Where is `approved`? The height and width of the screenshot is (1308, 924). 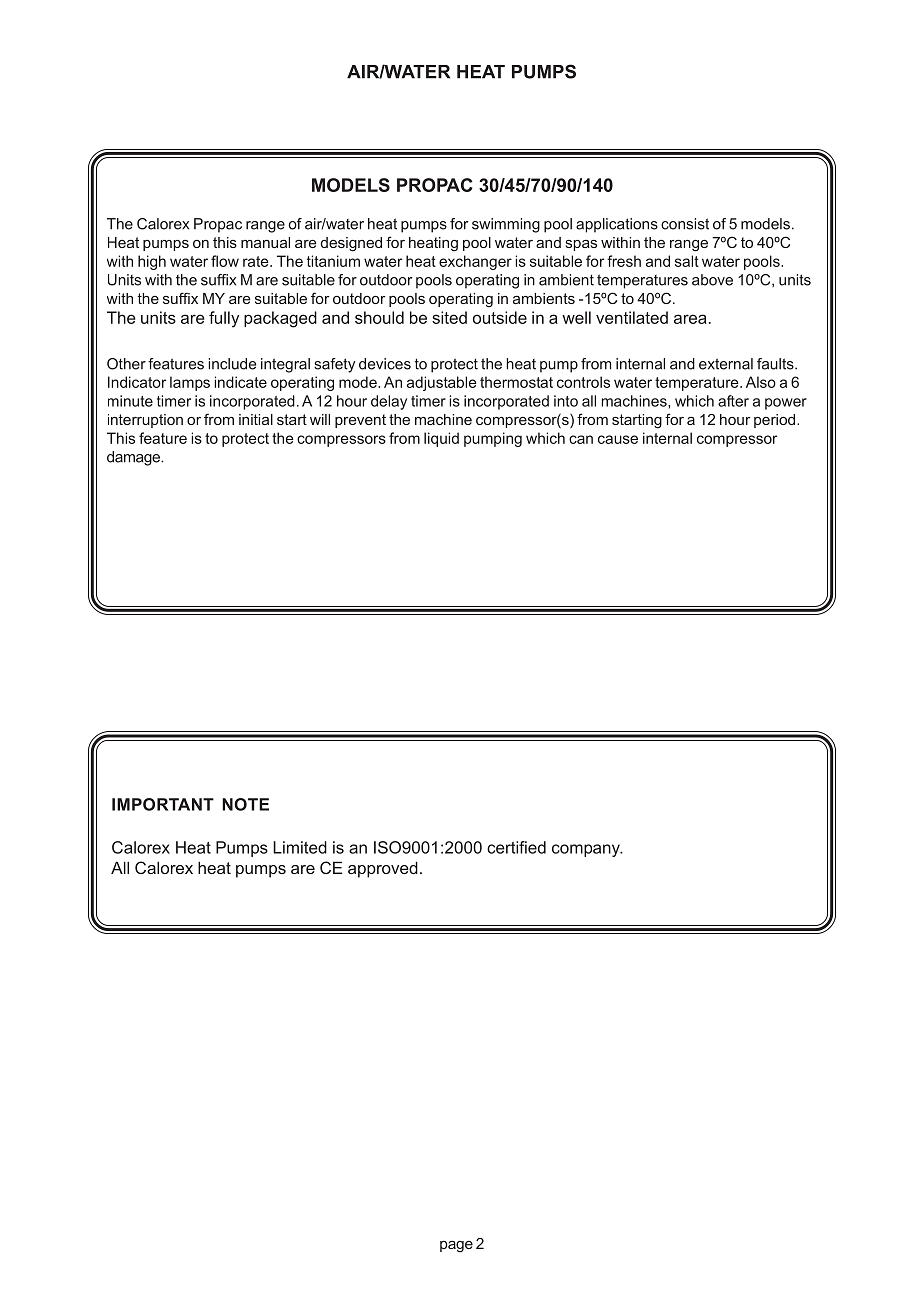
approved is located at coordinates (383, 869).
